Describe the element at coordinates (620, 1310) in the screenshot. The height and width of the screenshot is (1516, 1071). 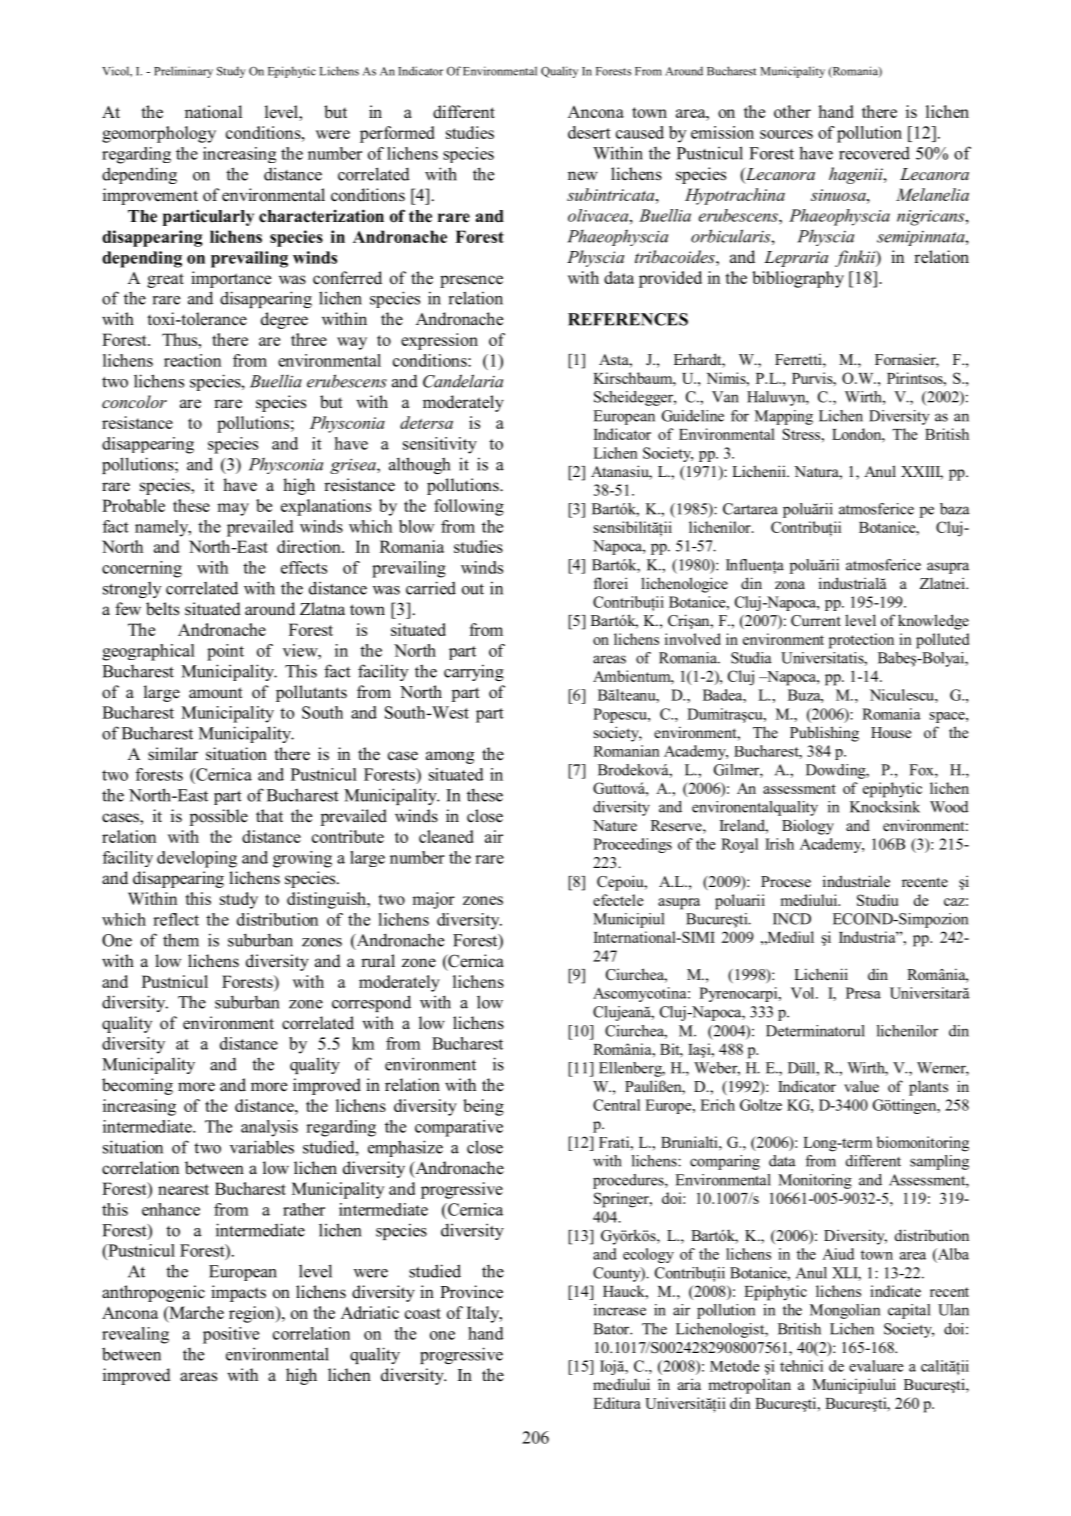
I see `increase` at that location.
